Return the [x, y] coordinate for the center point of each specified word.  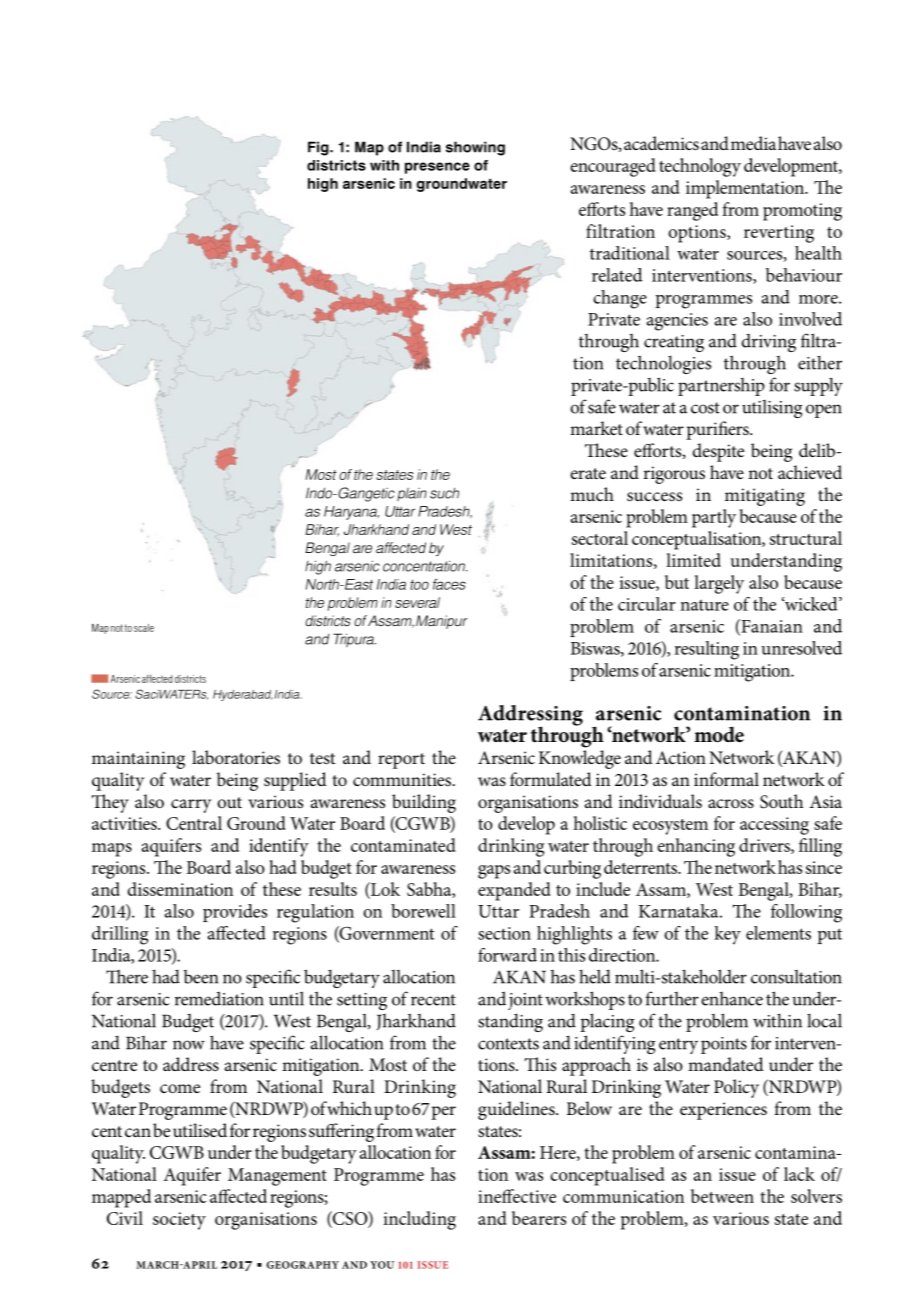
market [596, 428]
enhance [732, 999]
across [731, 804]
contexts [508, 1044]
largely [719, 584]
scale [144, 628]
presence [437, 168]
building [424, 803]
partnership [721, 387]
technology [700, 167]
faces [449, 584]
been [201, 977]
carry [191, 806]
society [179, 1221]
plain [412, 494]
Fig [319, 148]
